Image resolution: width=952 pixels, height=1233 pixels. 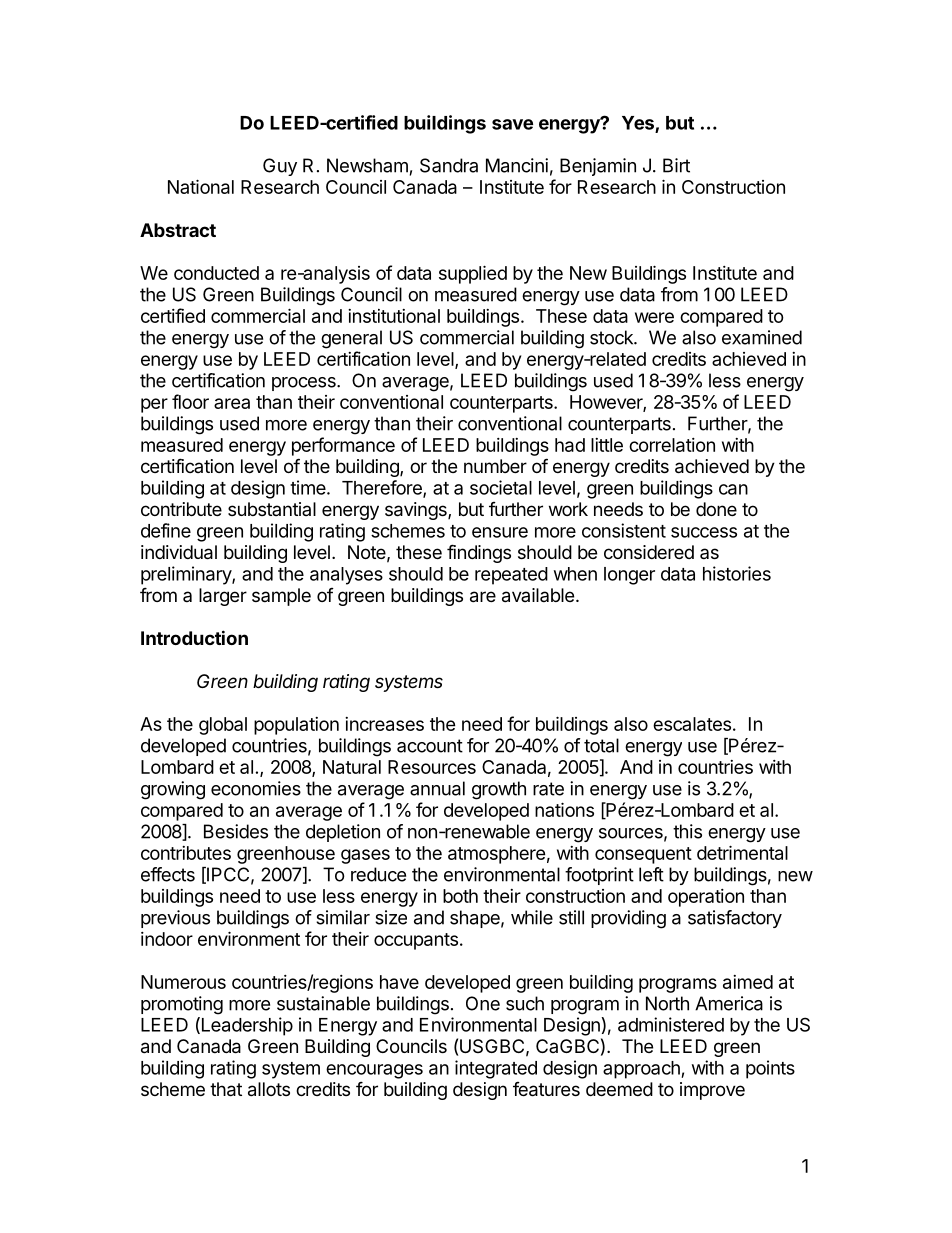 I want to click on larger, so click(x=223, y=597).
